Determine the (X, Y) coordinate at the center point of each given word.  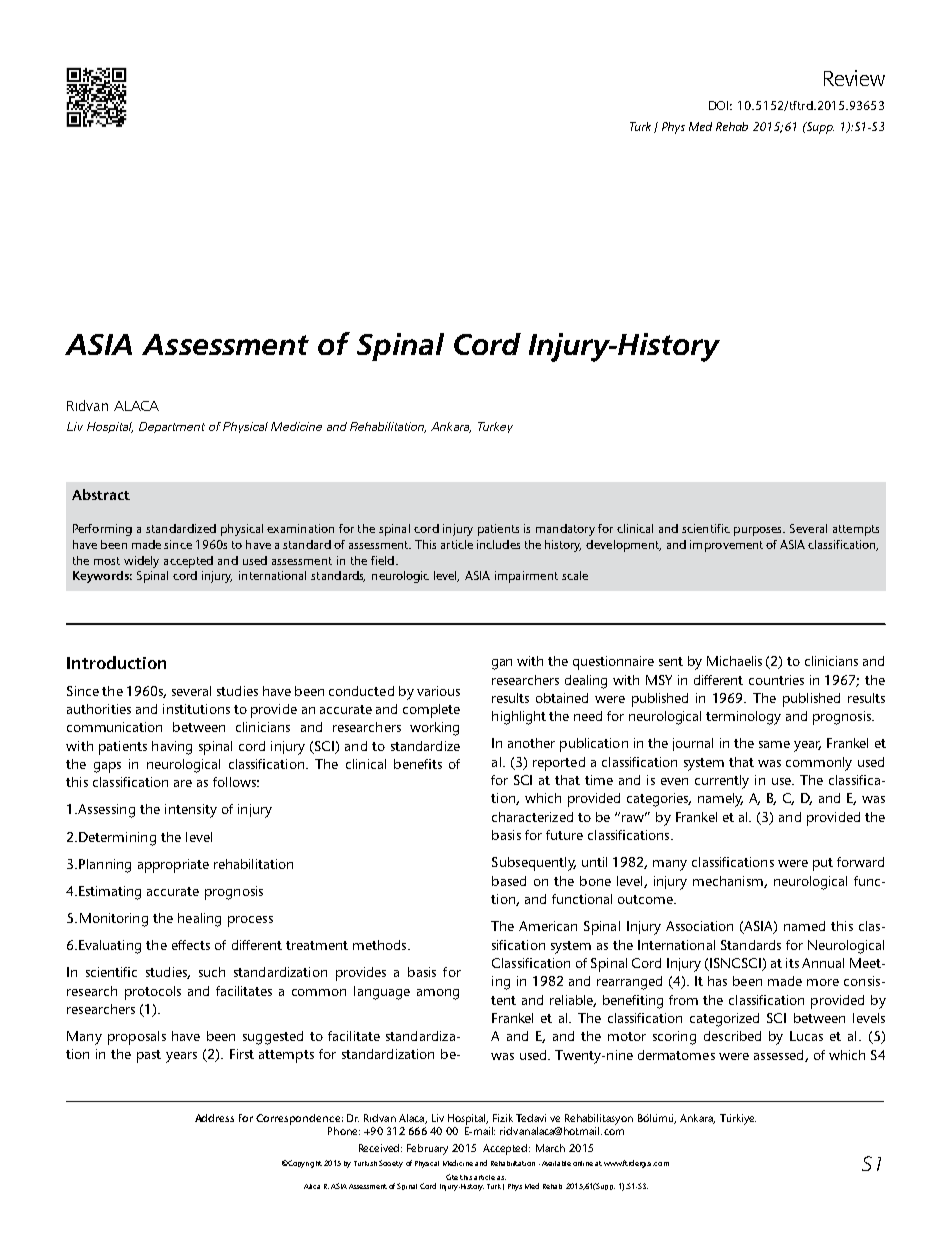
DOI (720, 105)
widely (141, 562)
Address (214, 1118)
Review (854, 78)
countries (776, 680)
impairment (526, 577)
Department (172, 427)
